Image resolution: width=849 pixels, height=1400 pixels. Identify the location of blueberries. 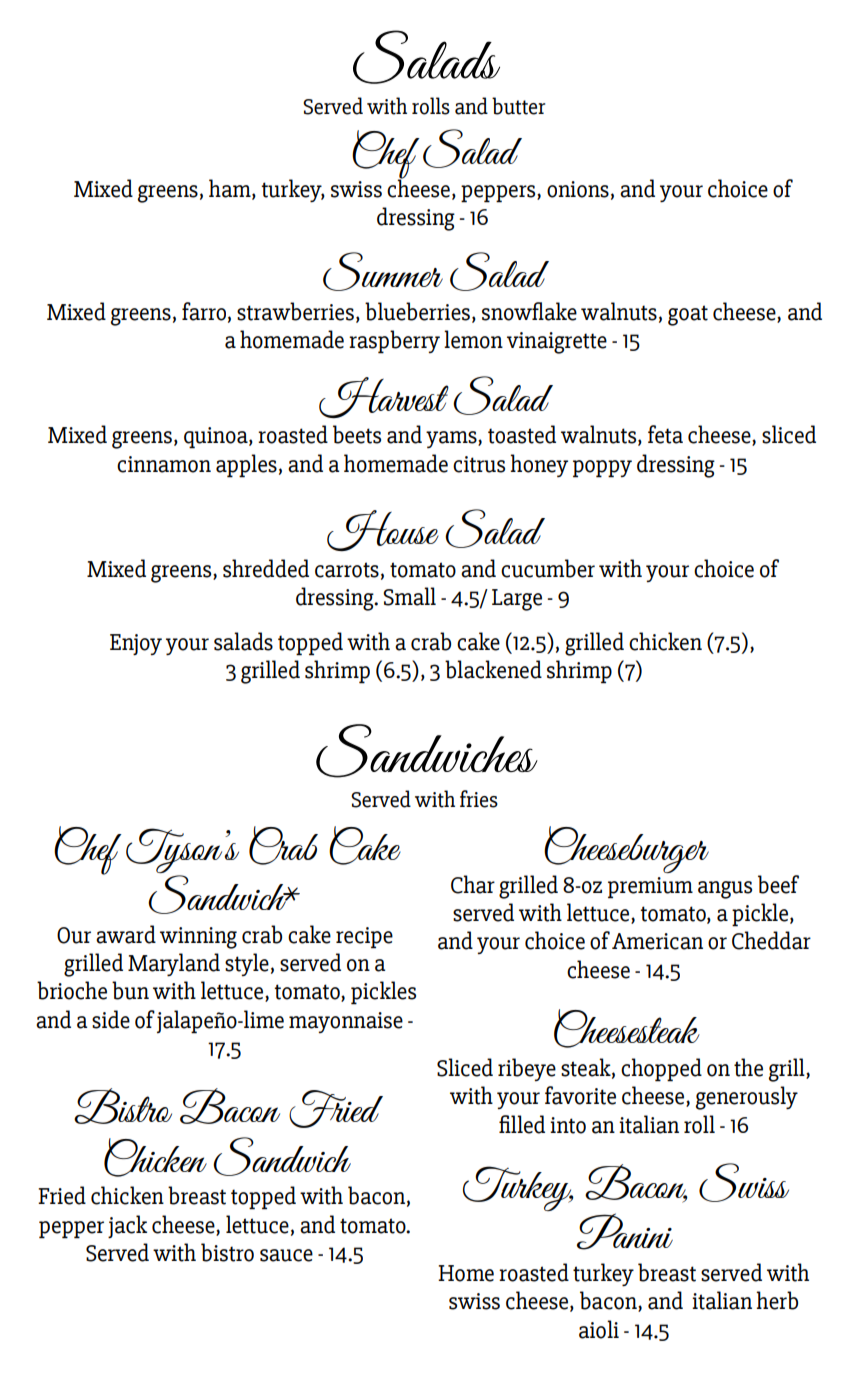
(417, 311).
